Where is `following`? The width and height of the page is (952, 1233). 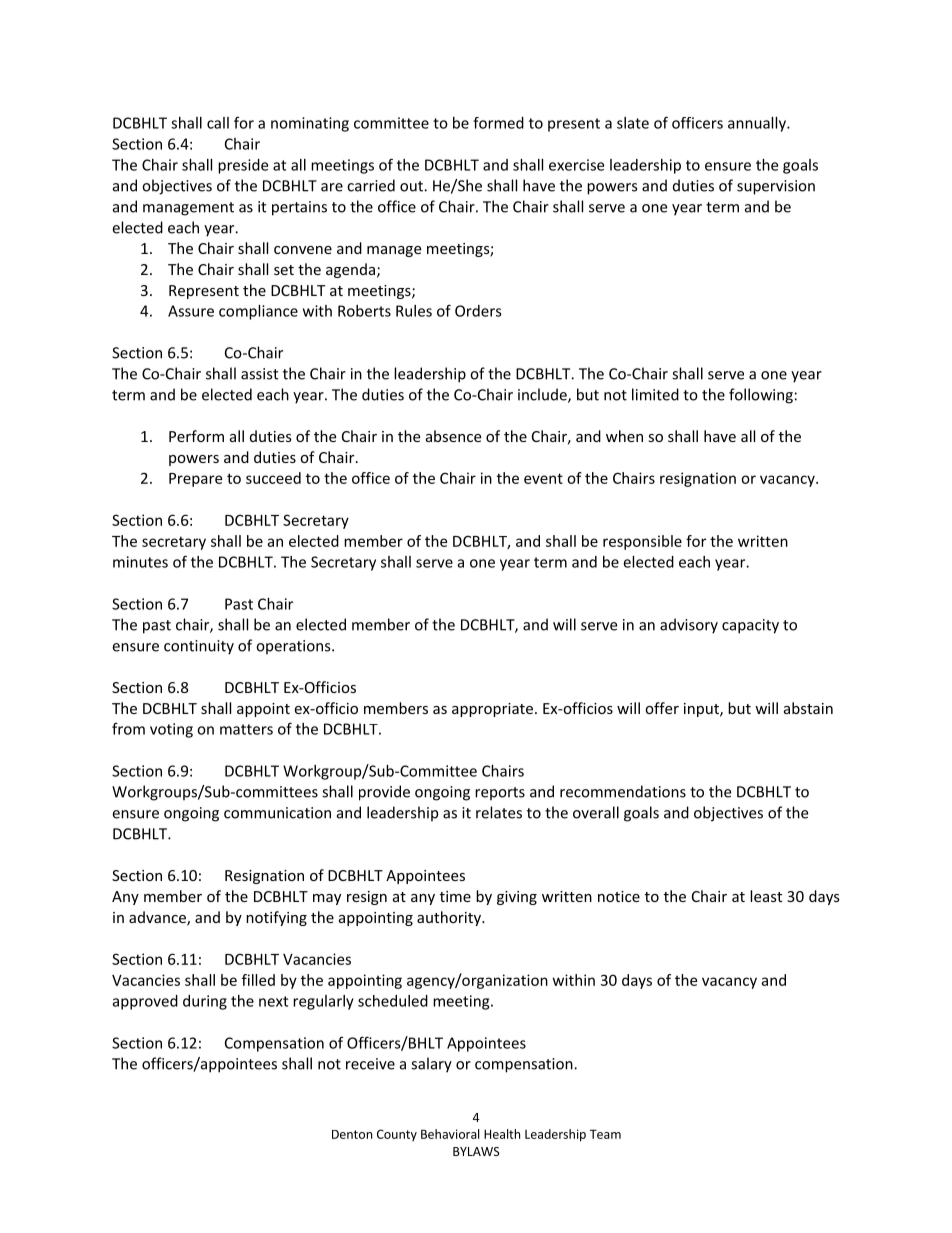
following is located at coordinates (761, 396).
